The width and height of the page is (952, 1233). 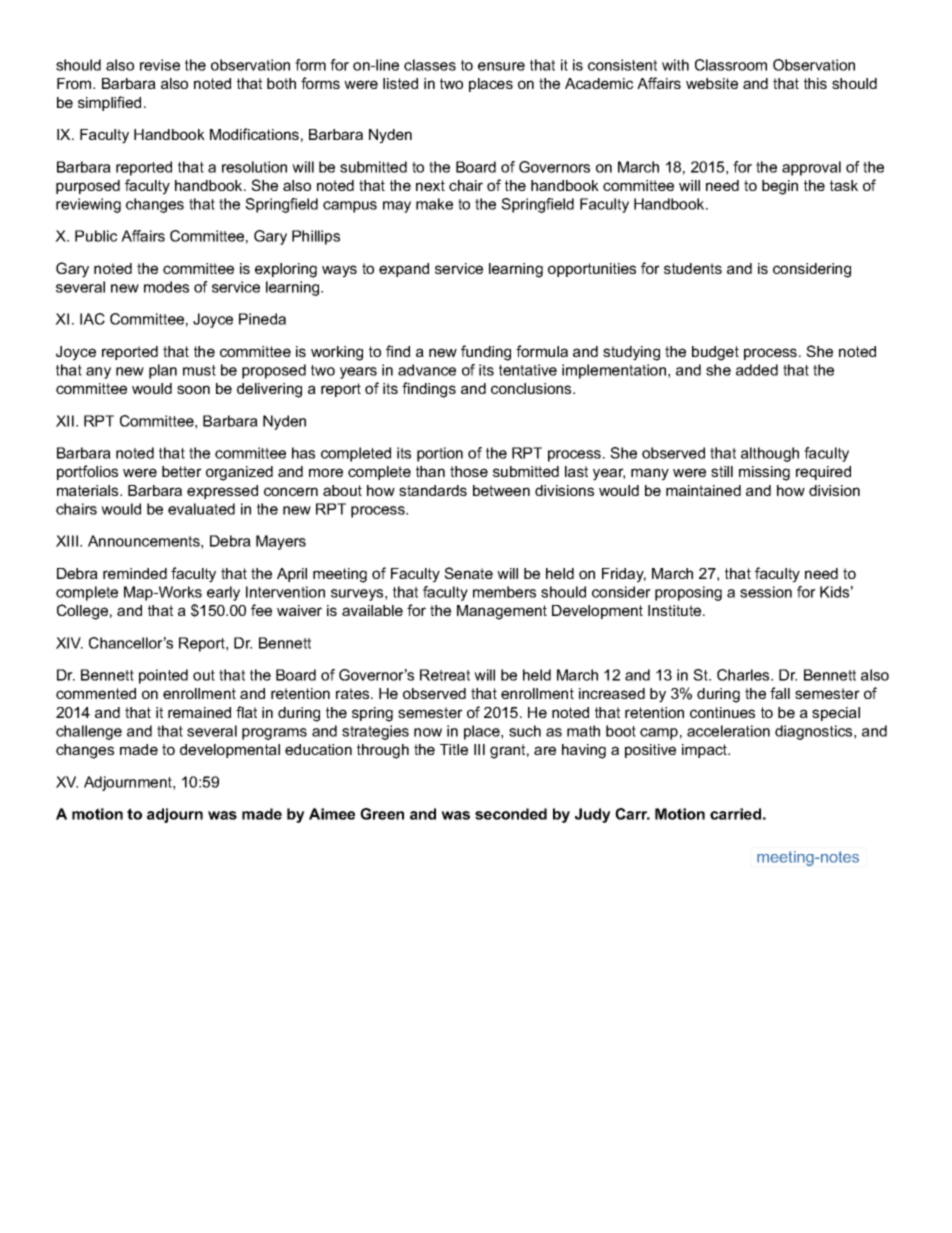 What do you see at coordinates (160, 65) in the page?
I see `revise` at bounding box center [160, 65].
